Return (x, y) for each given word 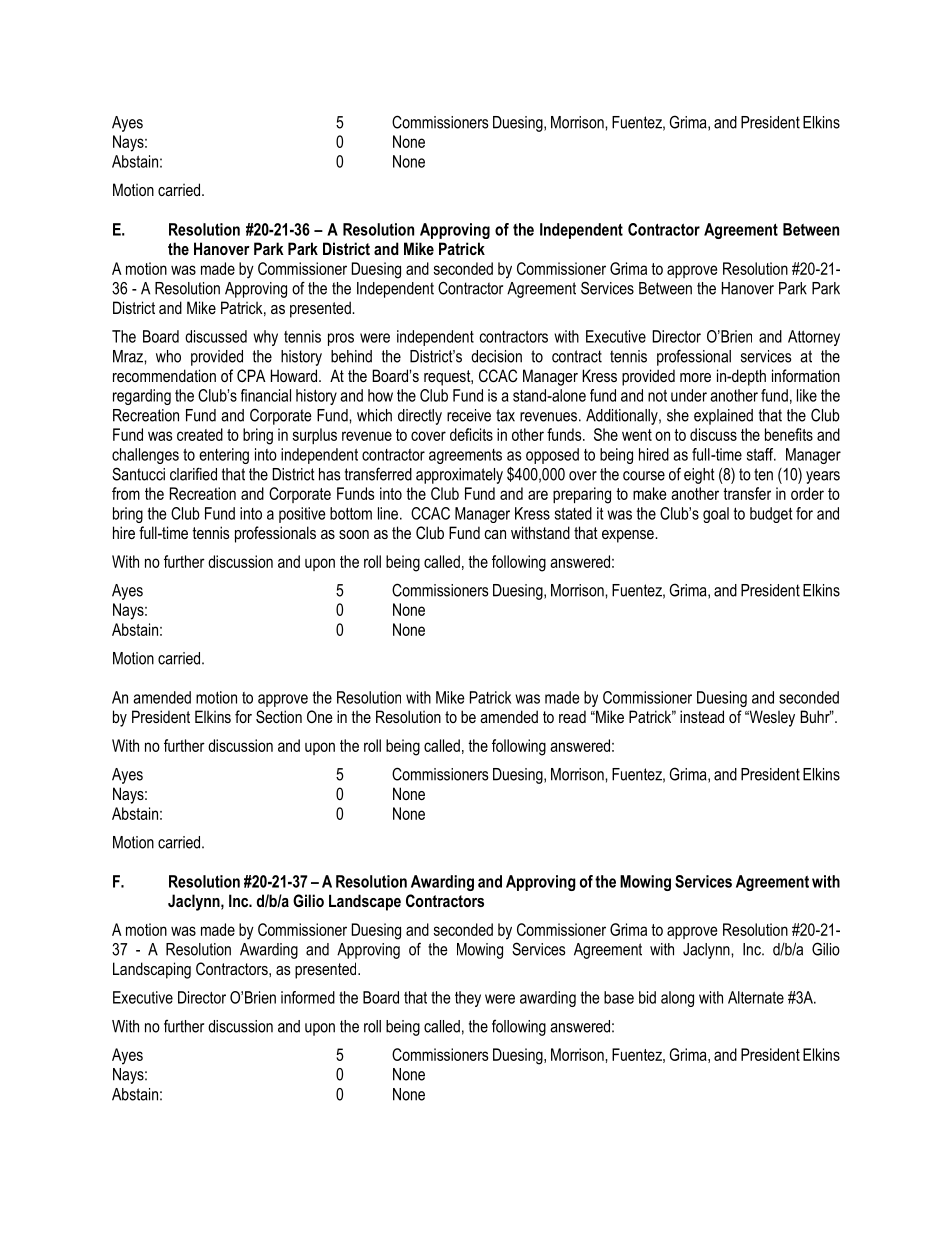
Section (279, 717)
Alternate (756, 997)
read (572, 716)
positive (302, 515)
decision (496, 356)
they (468, 999)
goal (716, 515)
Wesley (771, 718)
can (495, 534)
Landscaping (152, 970)
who (168, 356)
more (695, 377)
